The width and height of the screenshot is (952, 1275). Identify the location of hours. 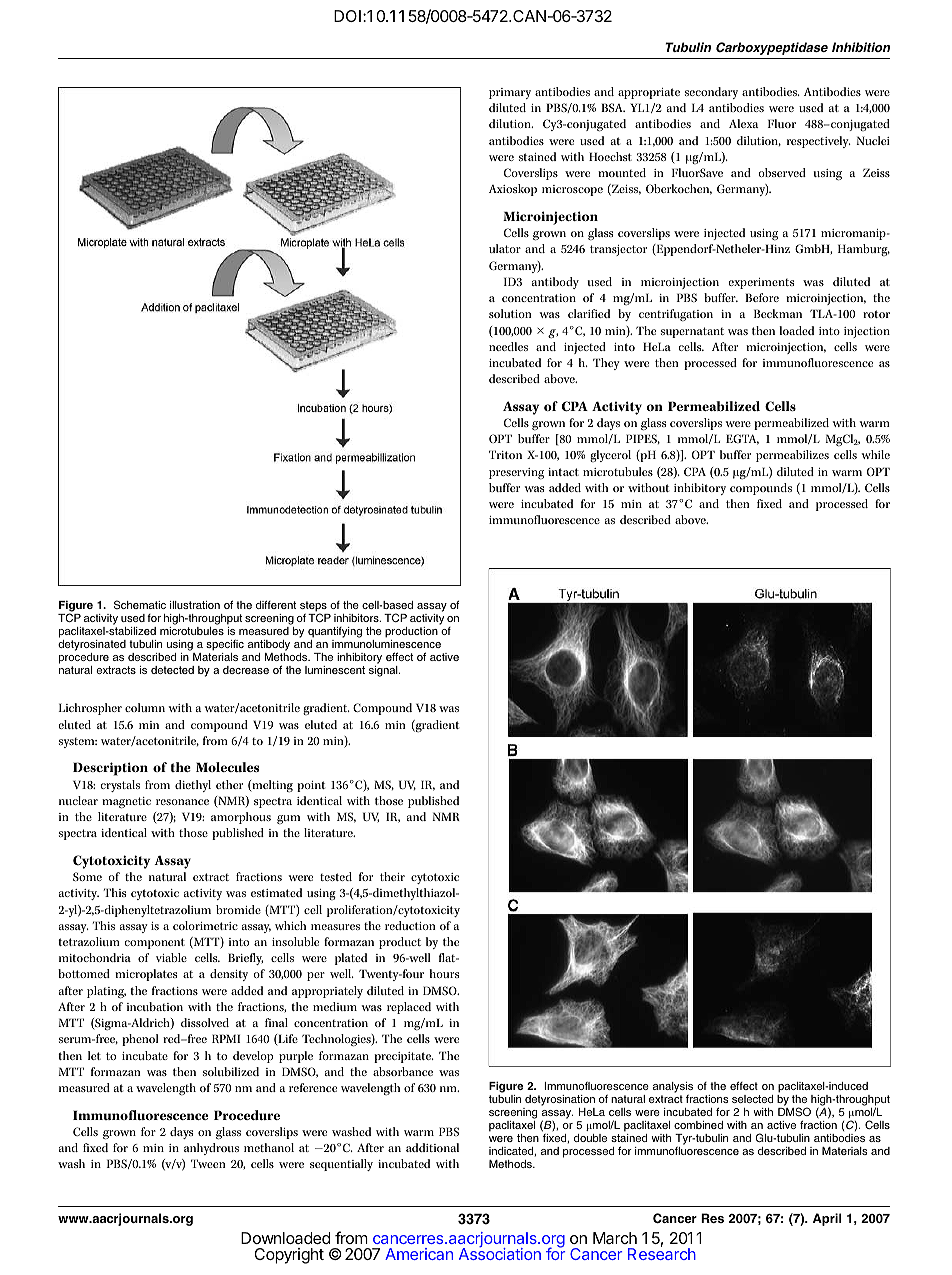
(444, 973).
